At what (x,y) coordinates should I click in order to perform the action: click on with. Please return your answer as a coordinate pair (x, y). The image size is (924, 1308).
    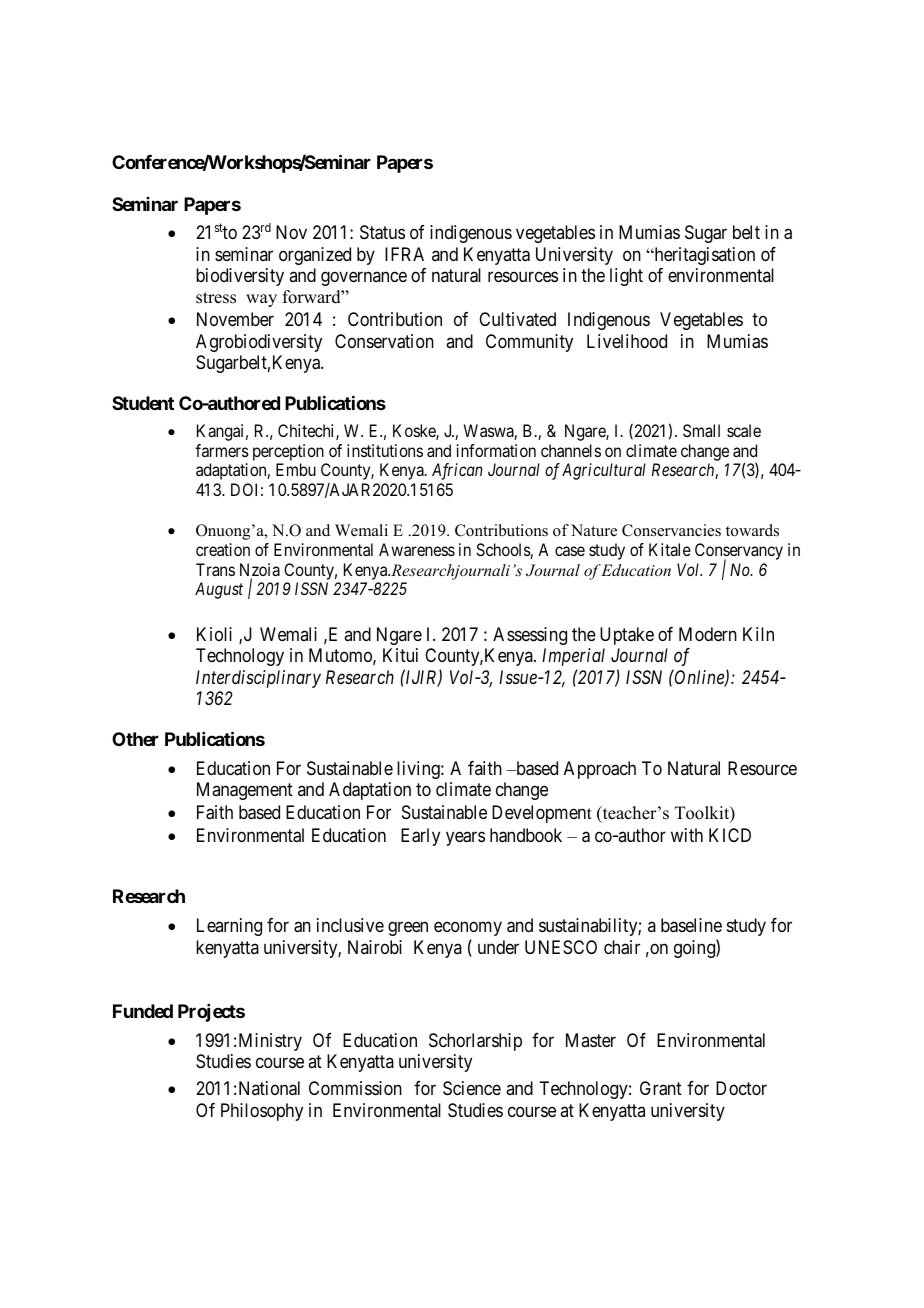
    Looking at the image, I should click on (687, 835).
